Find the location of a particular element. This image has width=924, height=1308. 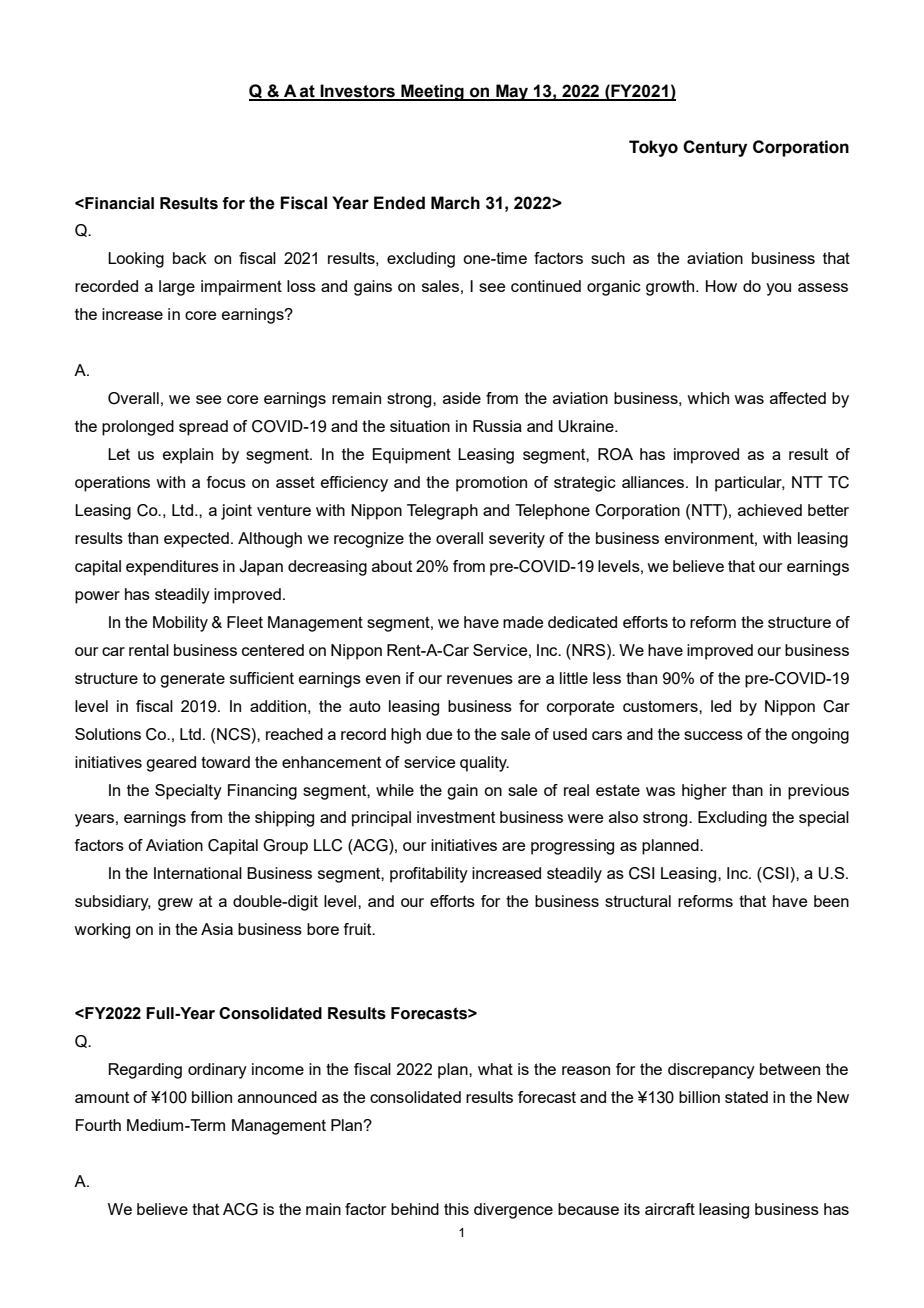

Meeting is located at coordinates (432, 92).
